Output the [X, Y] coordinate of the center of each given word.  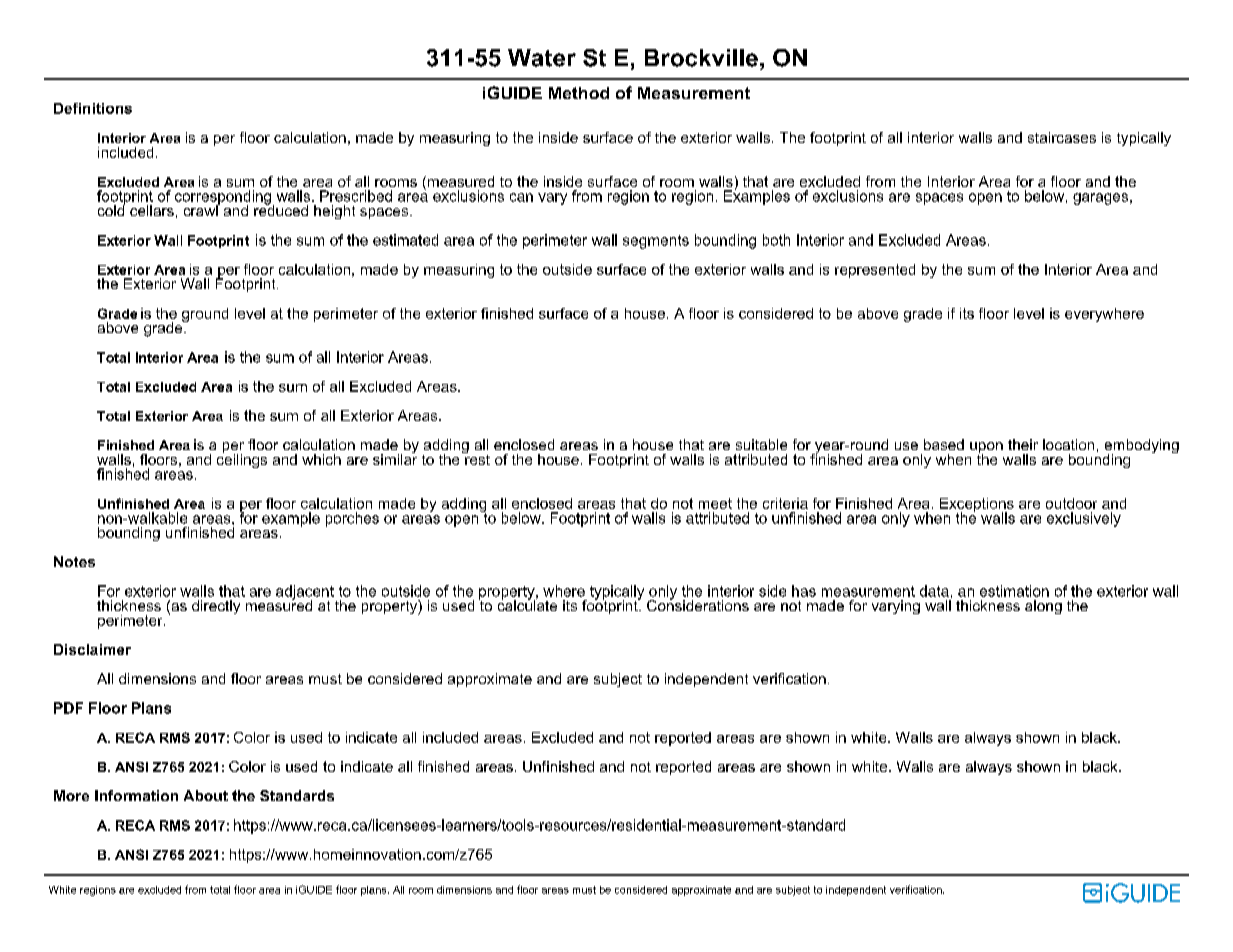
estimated [405, 240]
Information [136, 795]
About [206, 795]
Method [579, 93]
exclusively [1084, 519]
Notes [74, 561]
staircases [1062, 137]
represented [875, 271]
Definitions [93, 108]
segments [656, 242]
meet [715, 503]
